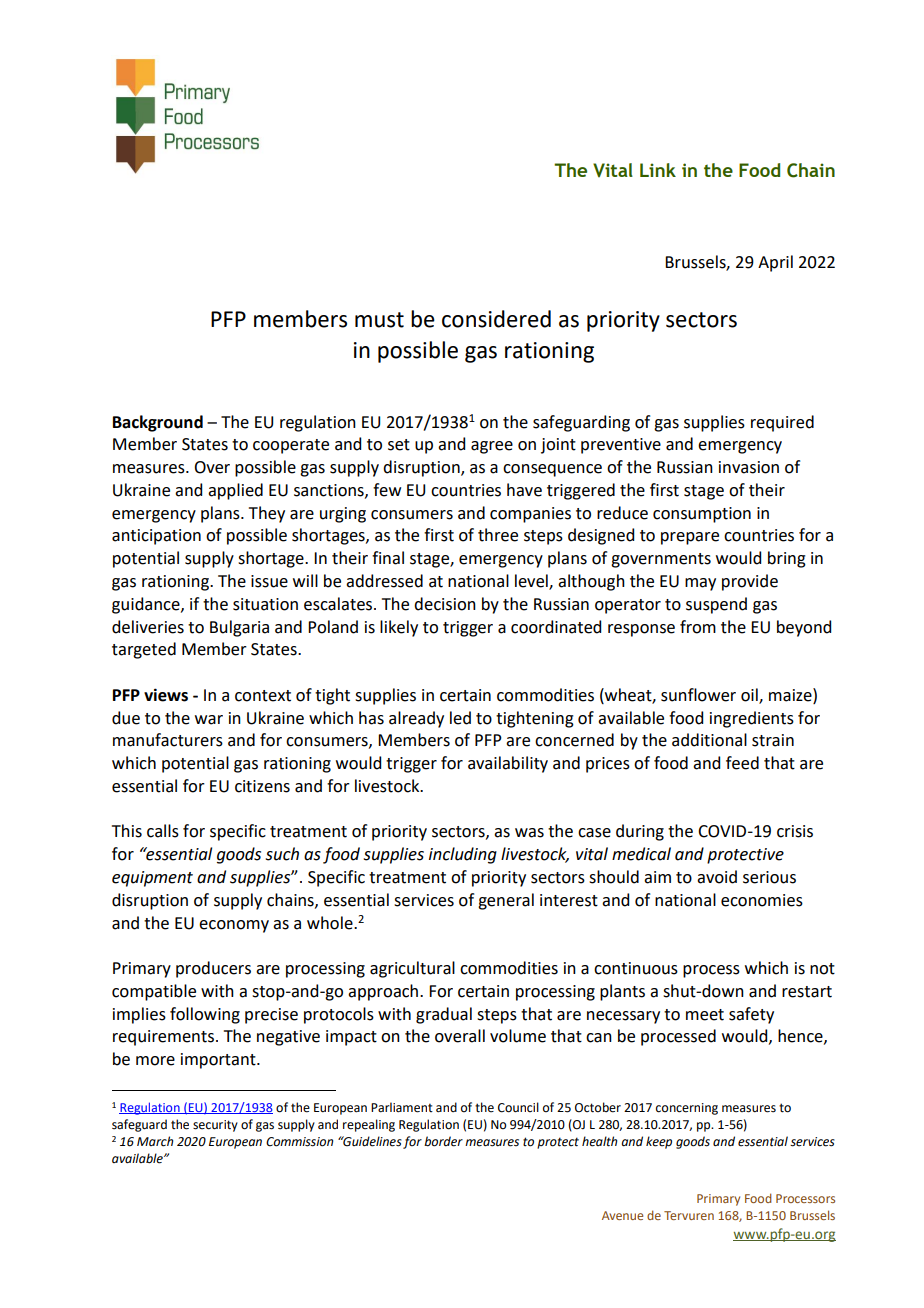  What do you see at coordinates (379, 320) in the page?
I see `must` at bounding box center [379, 320].
